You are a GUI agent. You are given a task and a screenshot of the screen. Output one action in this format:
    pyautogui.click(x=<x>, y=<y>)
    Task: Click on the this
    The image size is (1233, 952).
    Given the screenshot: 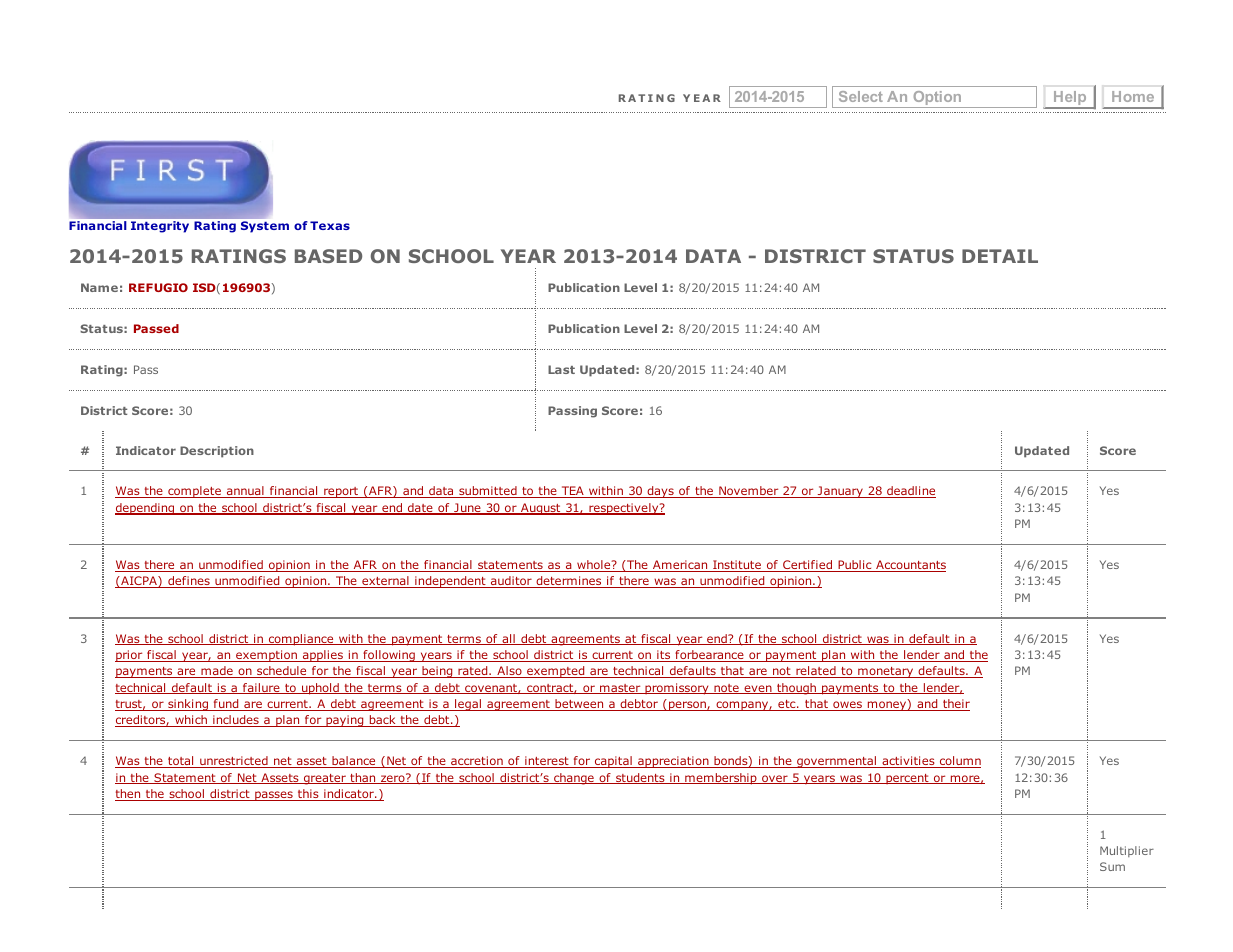 What is the action you would take?
    pyautogui.click(x=308, y=795)
